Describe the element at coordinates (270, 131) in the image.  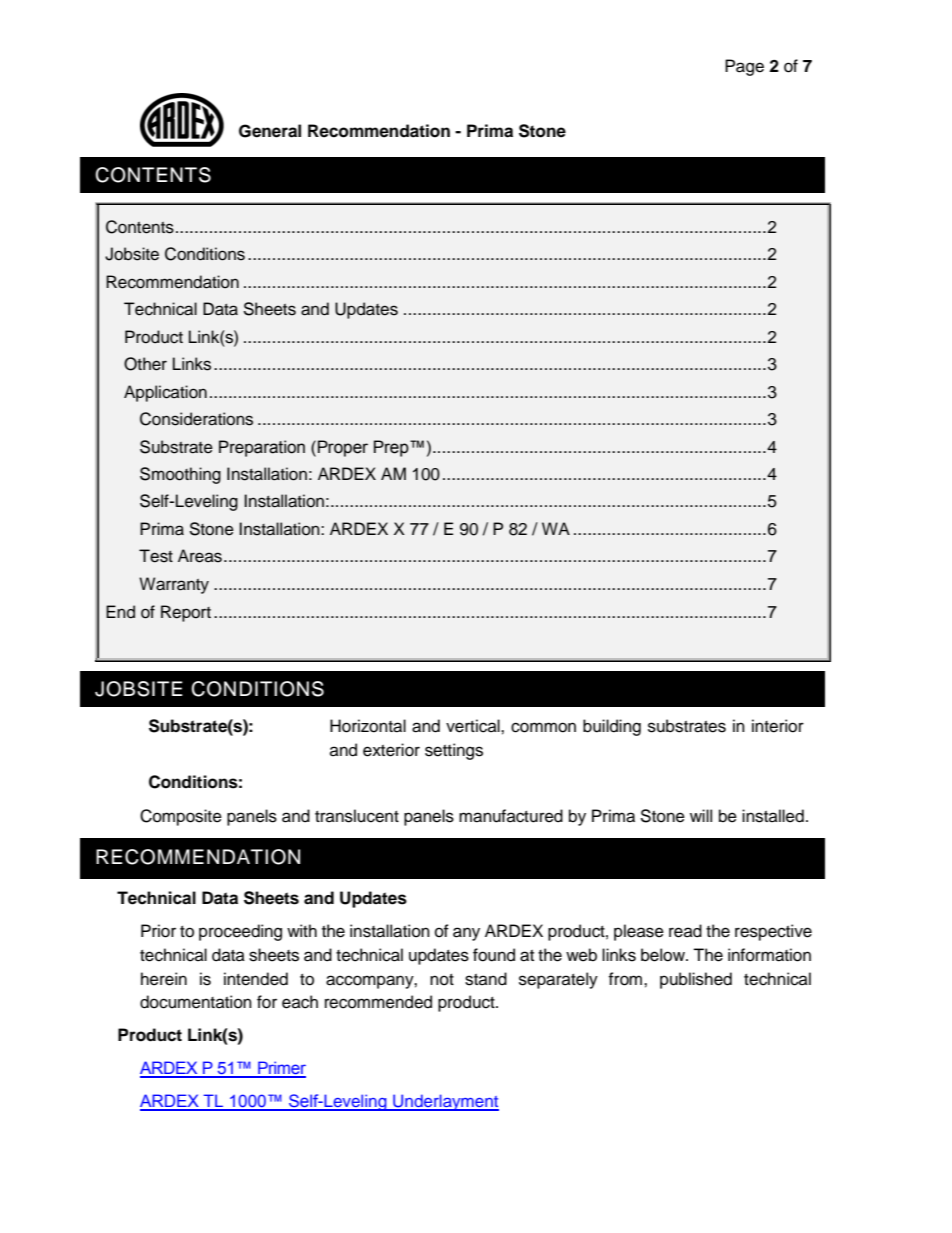
I see `General` at that location.
